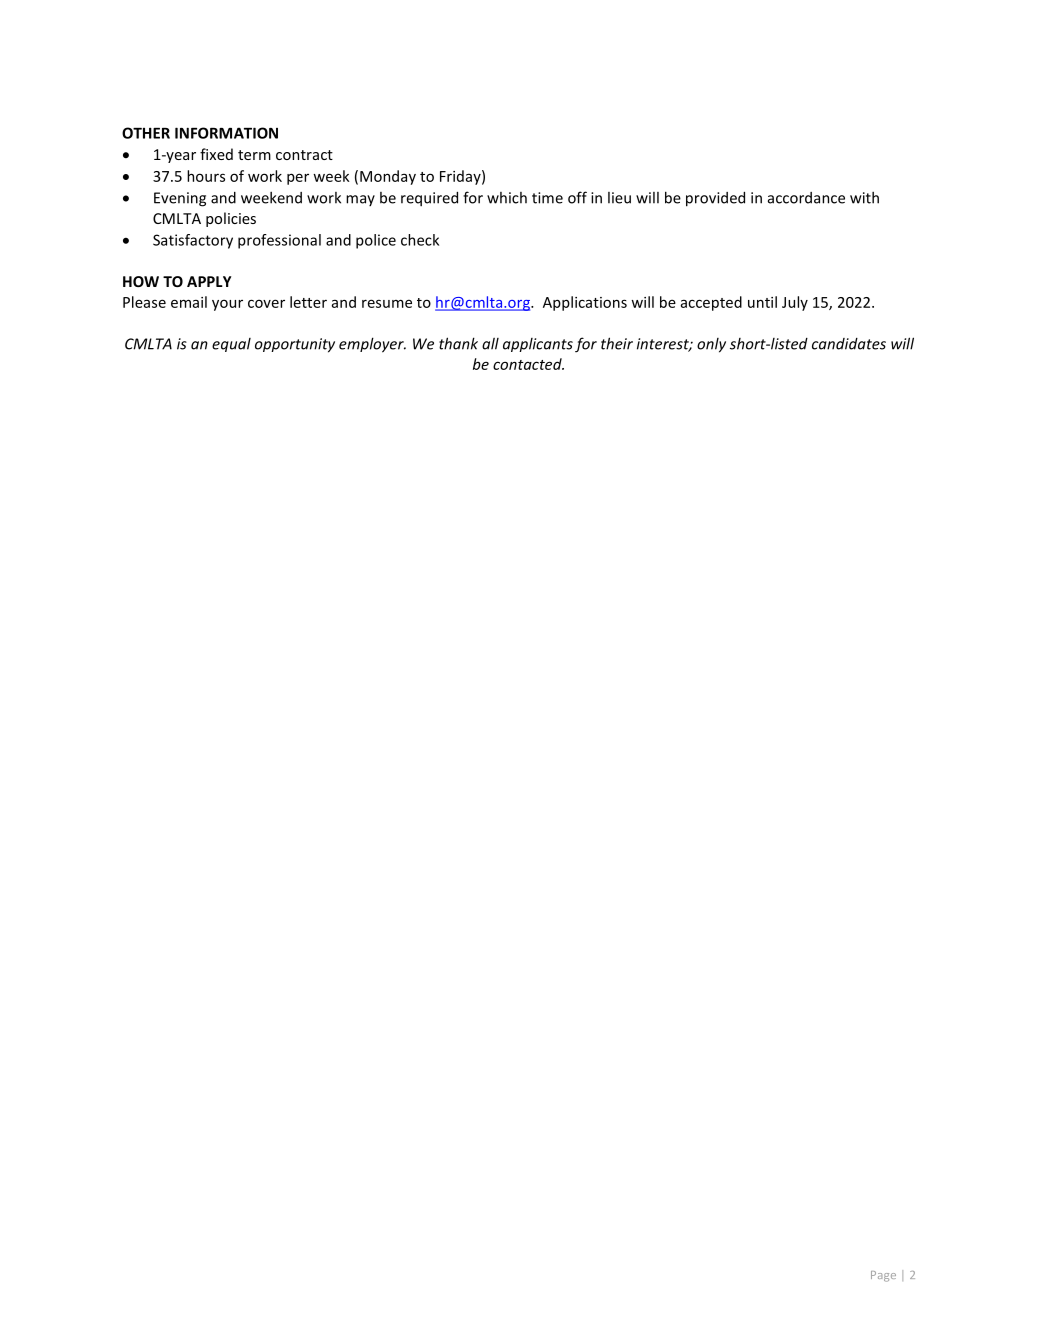  Describe the element at coordinates (806, 198) in the screenshot. I see `accordance` at that location.
